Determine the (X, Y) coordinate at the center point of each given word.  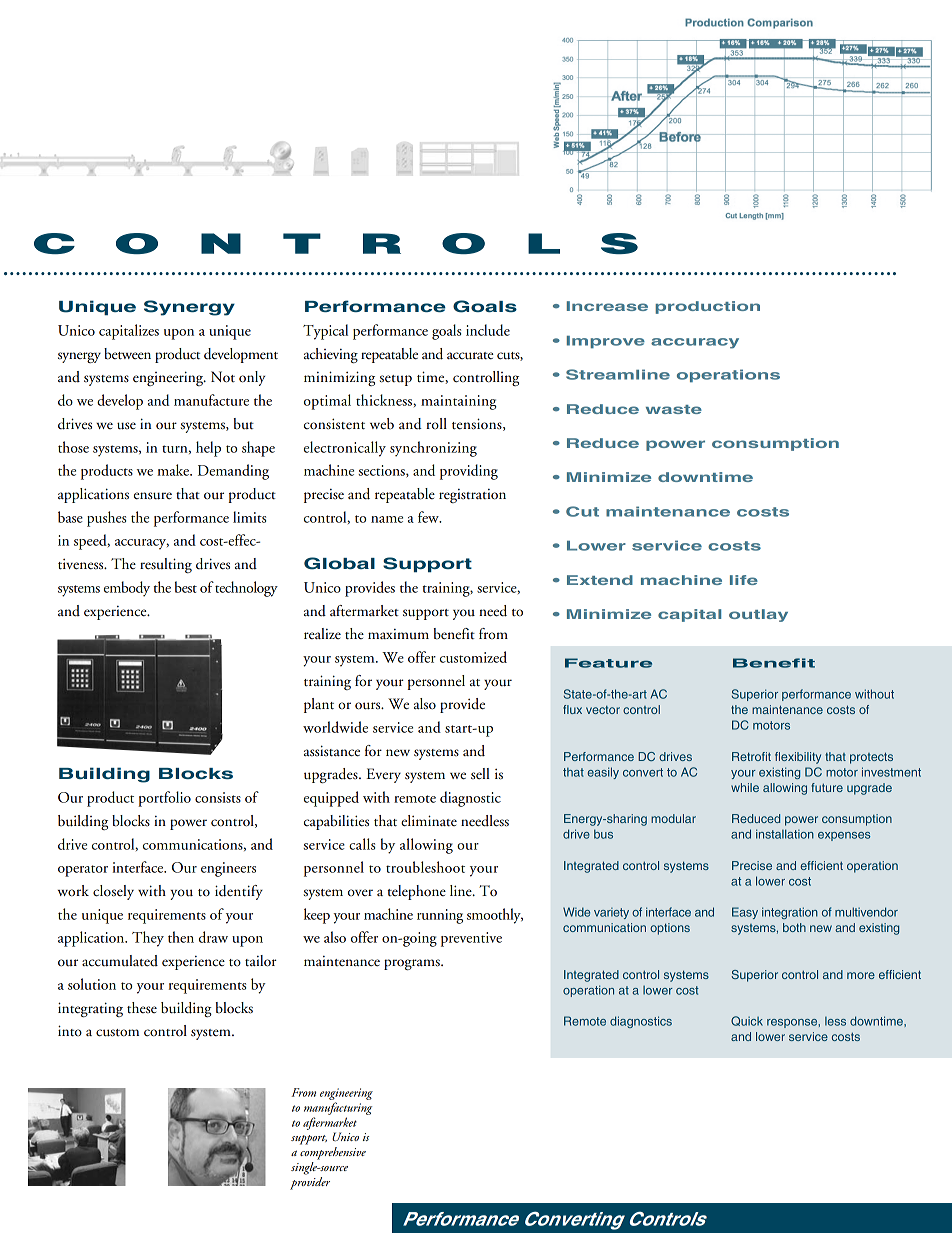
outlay (758, 615)
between (127, 354)
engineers (228, 869)
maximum (398, 634)
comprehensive (333, 1153)
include (488, 330)
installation (785, 834)
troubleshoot (425, 867)
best (186, 587)
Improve (606, 342)
